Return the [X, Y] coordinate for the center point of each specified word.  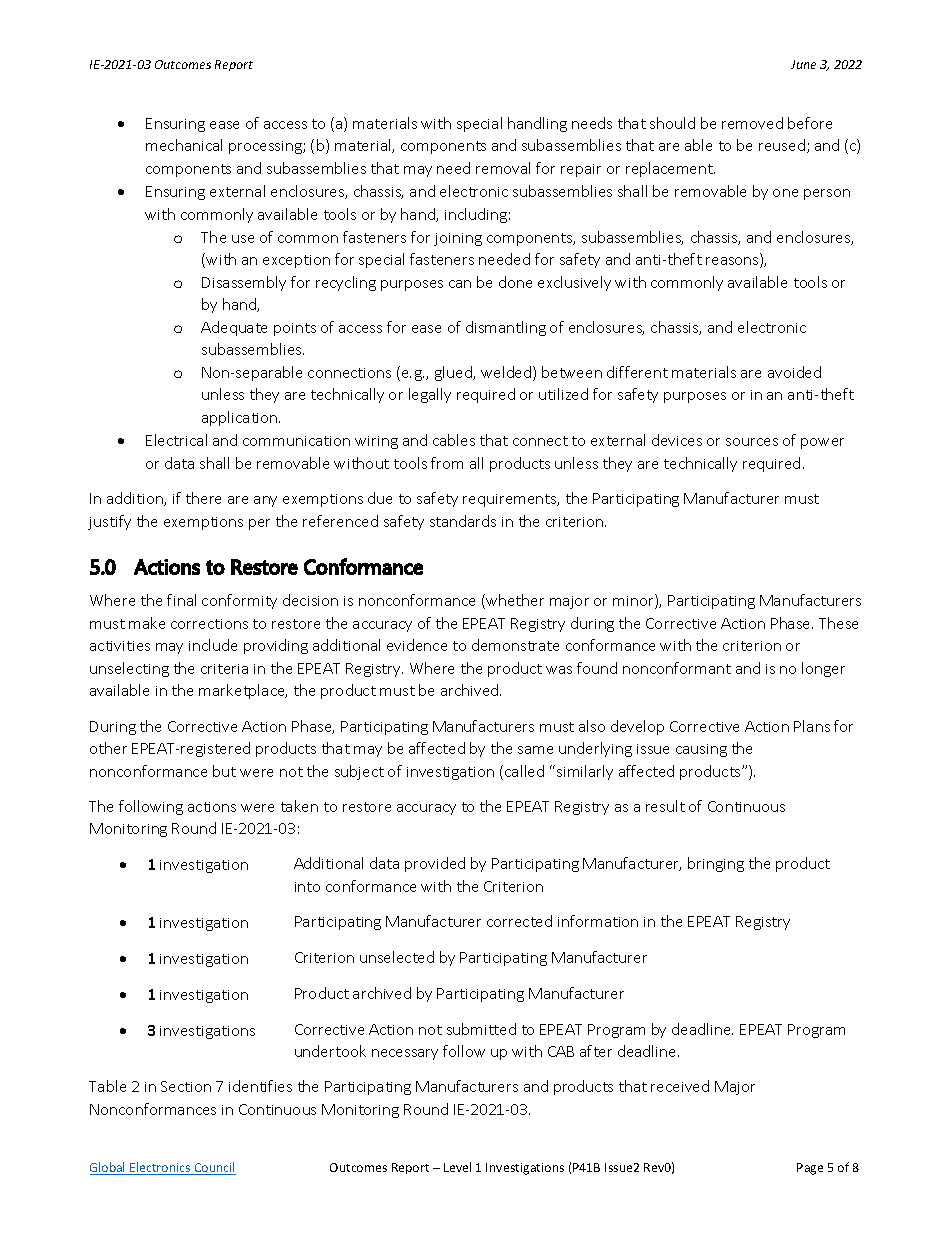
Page [810, 1169]
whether [514, 601]
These [838, 623]
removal [503, 168]
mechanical [184, 145]
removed [752, 123]
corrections [209, 624]
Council [214, 1168]
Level [457, 1167]
